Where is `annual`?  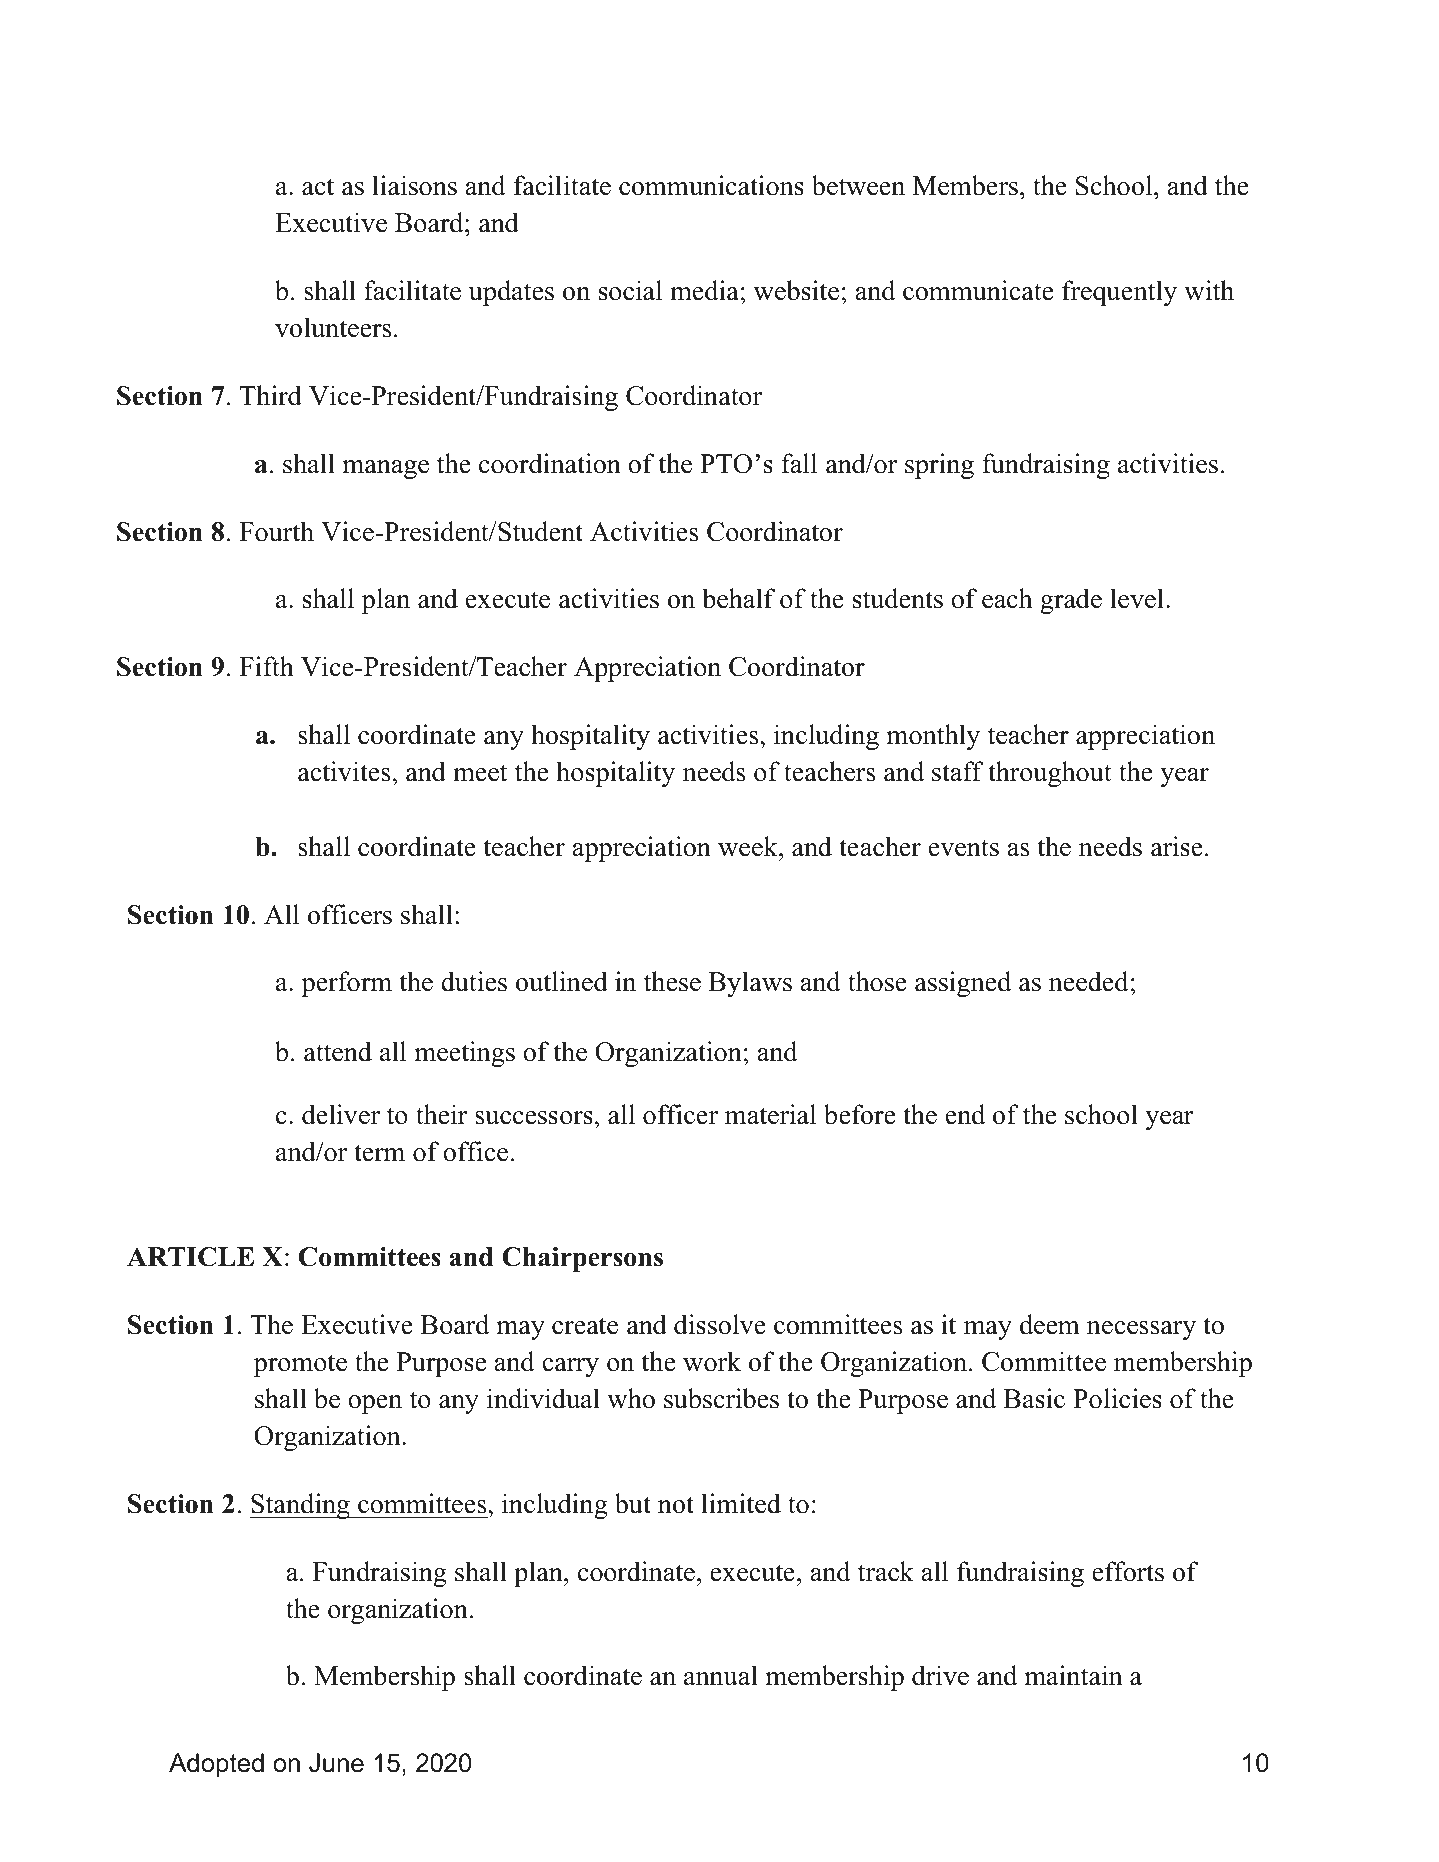 annual is located at coordinates (721, 1675).
